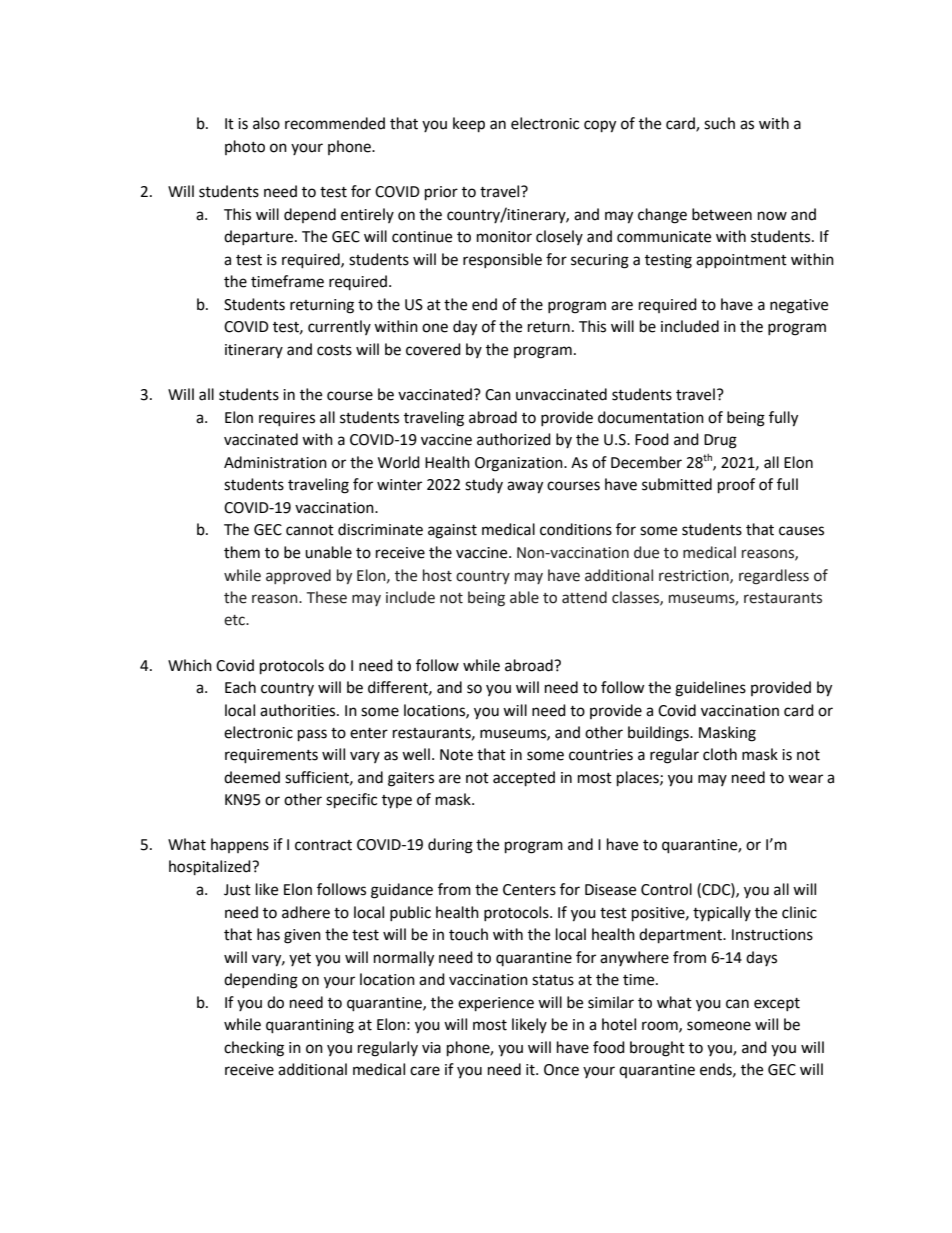 This document has width=952, height=1233. Describe the element at coordinates (496, 1004) in the document. I see `experience` at that location.
